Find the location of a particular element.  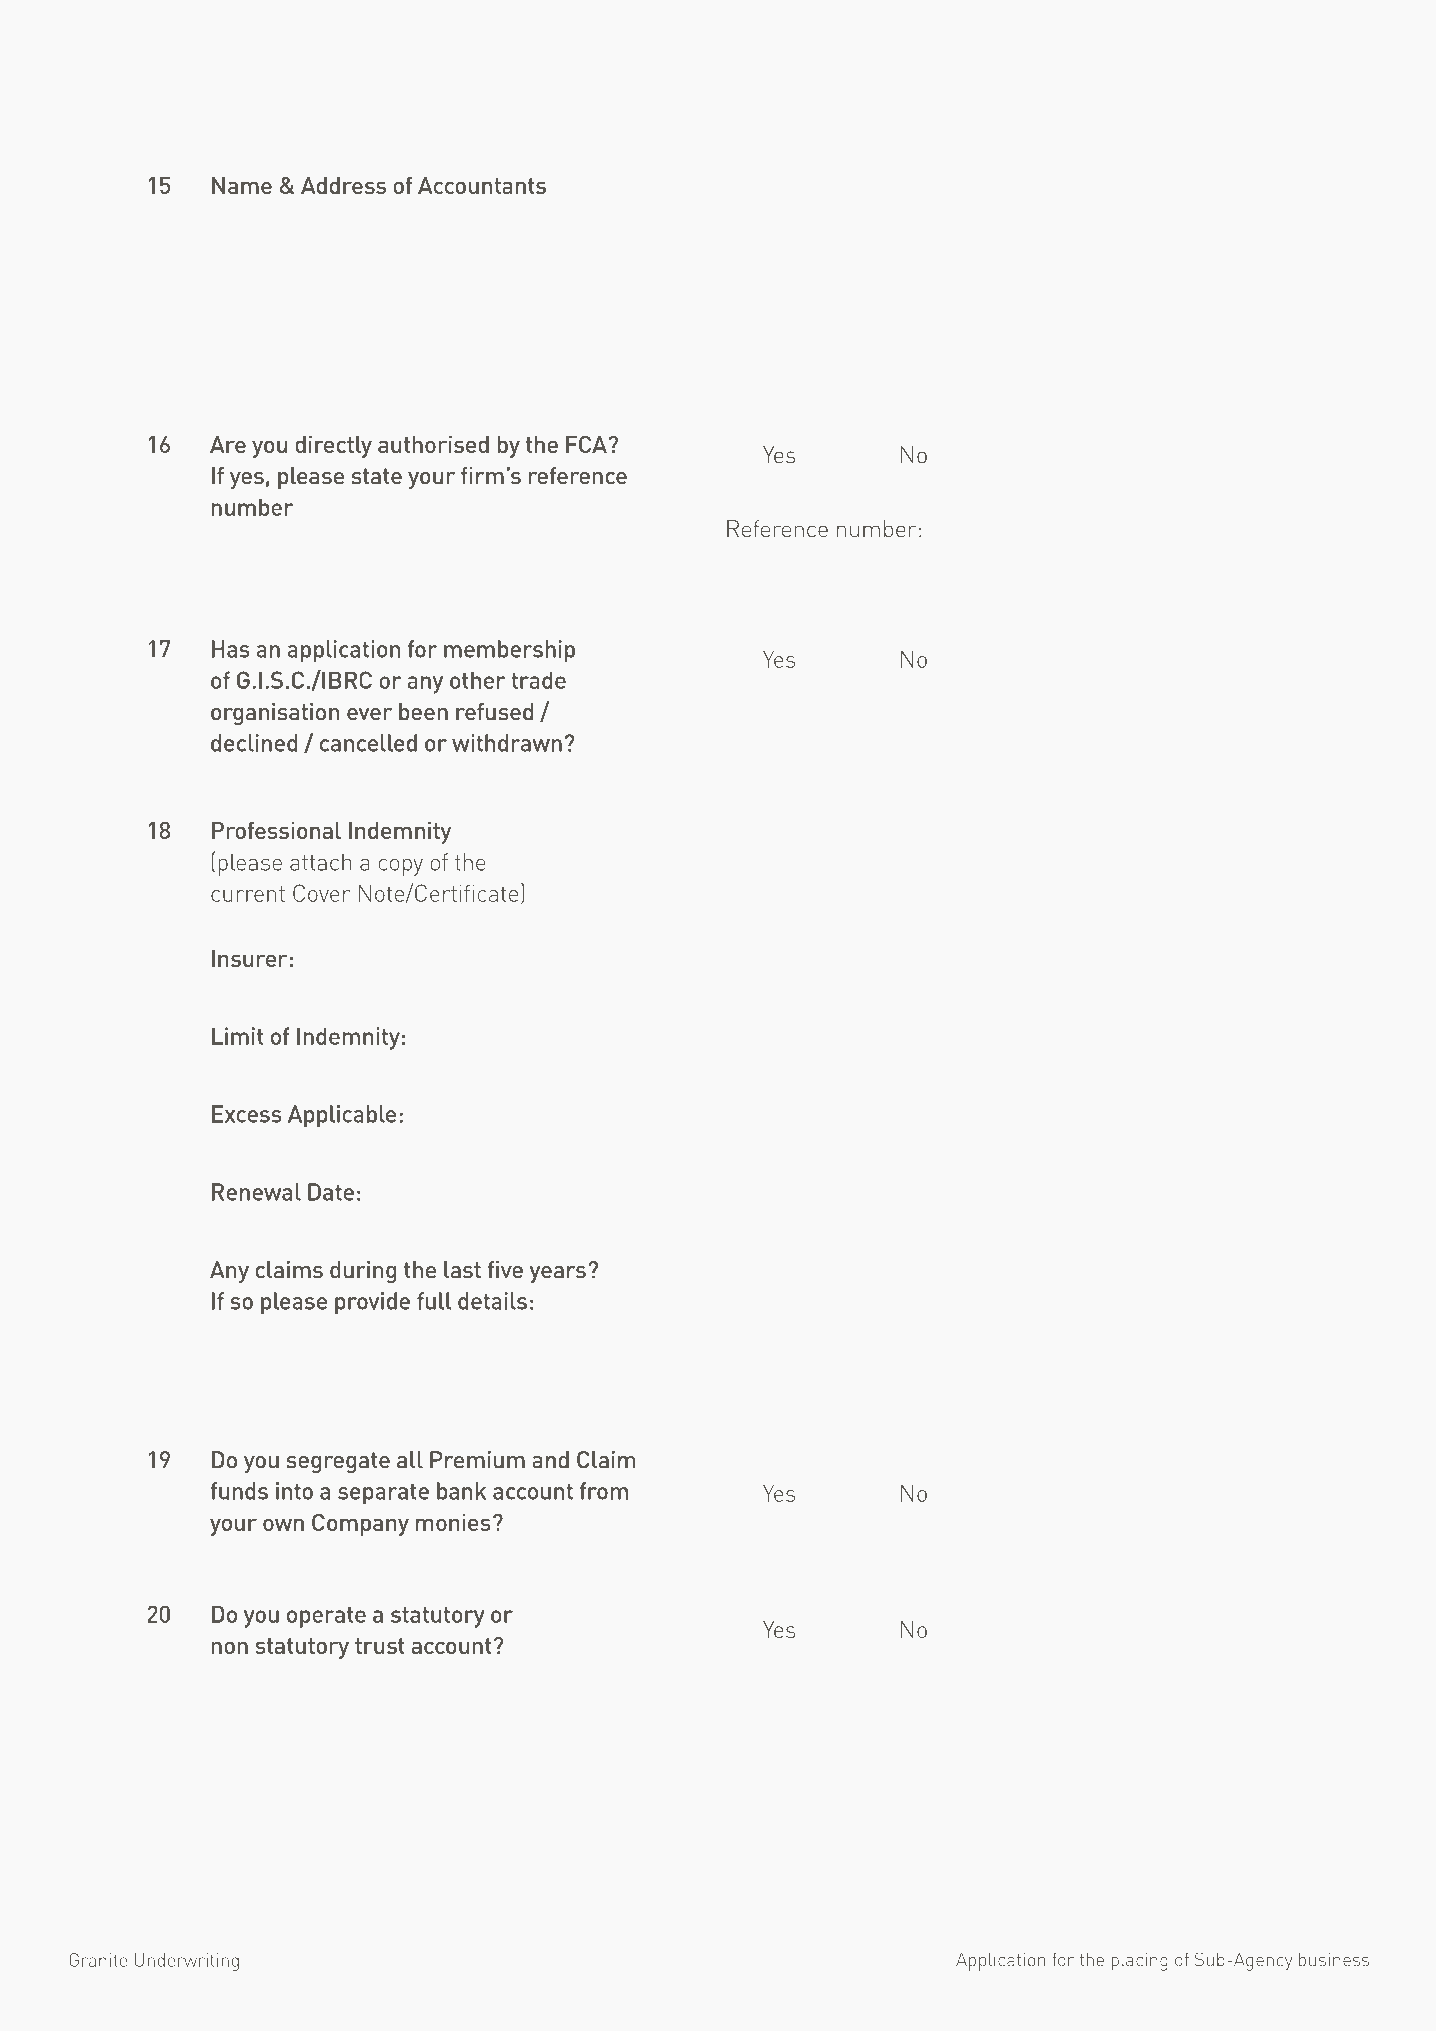

withdrawn is located at coordinates (507, 743).
